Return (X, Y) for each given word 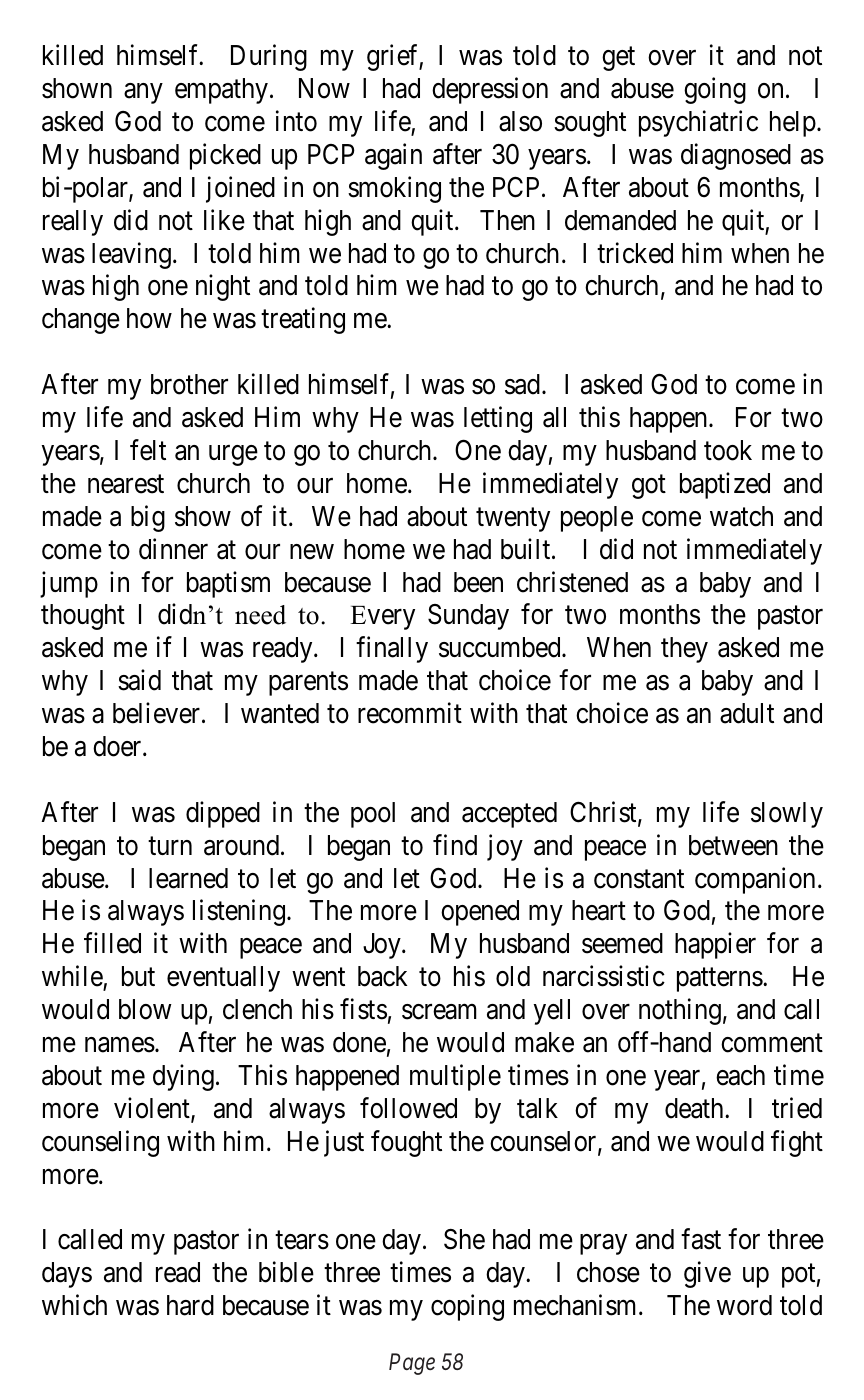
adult (747, 713)
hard (190, 1305)
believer (156, 713)
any (143, 94)
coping (467, 1307)
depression (490, 91)
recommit (410, 713)
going (715, 91)
